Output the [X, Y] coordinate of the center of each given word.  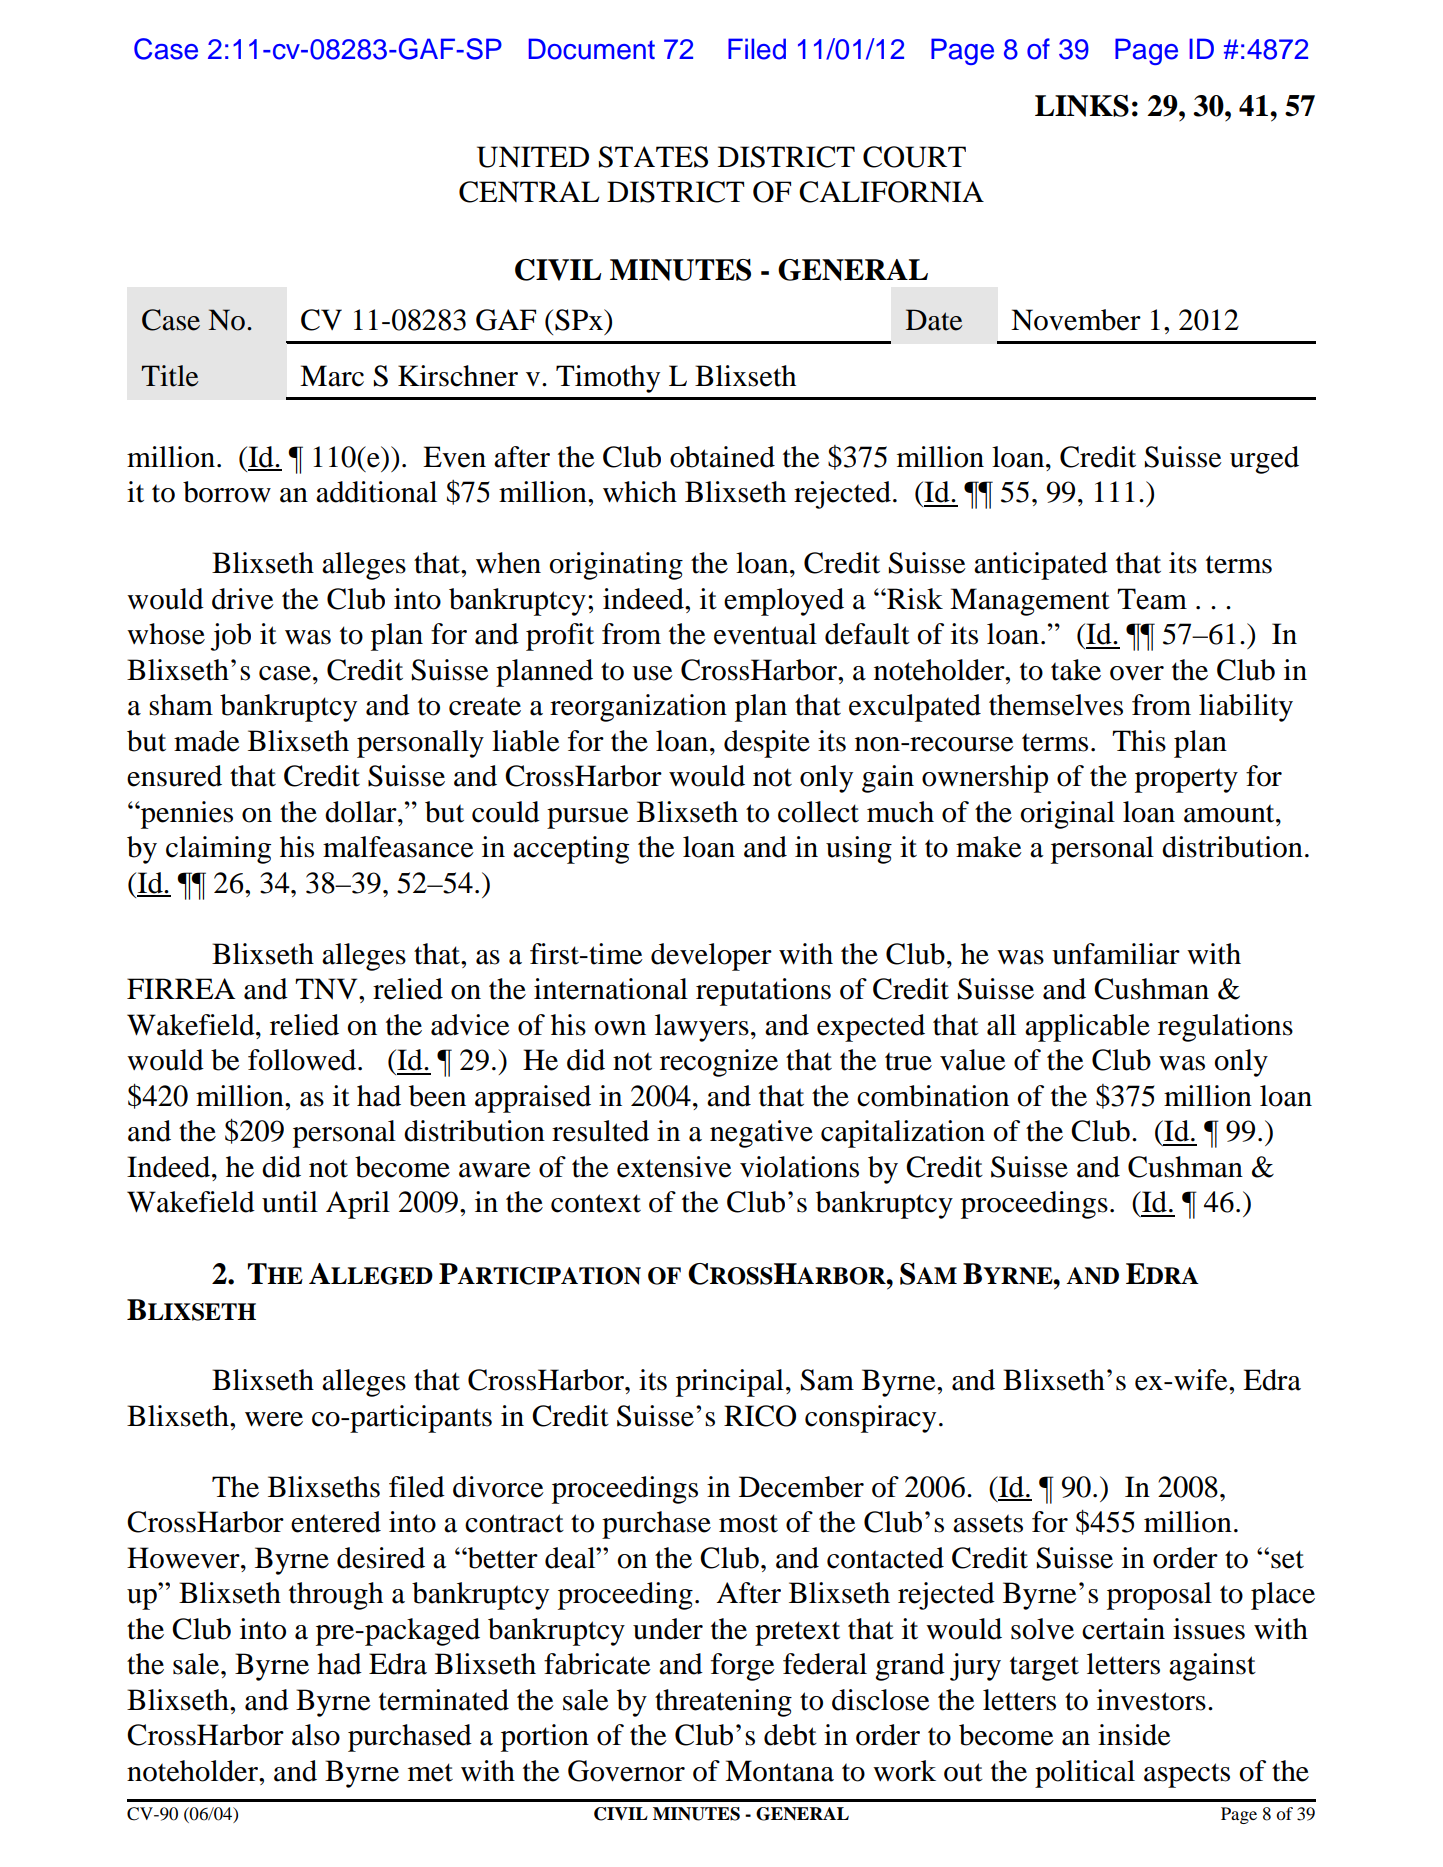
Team [1152, 599]
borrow [227, 492]
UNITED [533, 157]
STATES [653, 157]
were [274, 1419]
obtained [722, 457]
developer [711, 957]
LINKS [1082, 106]
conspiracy [870, 1419]
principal [730, 1383]
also [316, 1735]
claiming [218, 850]
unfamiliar [1116, 954]
